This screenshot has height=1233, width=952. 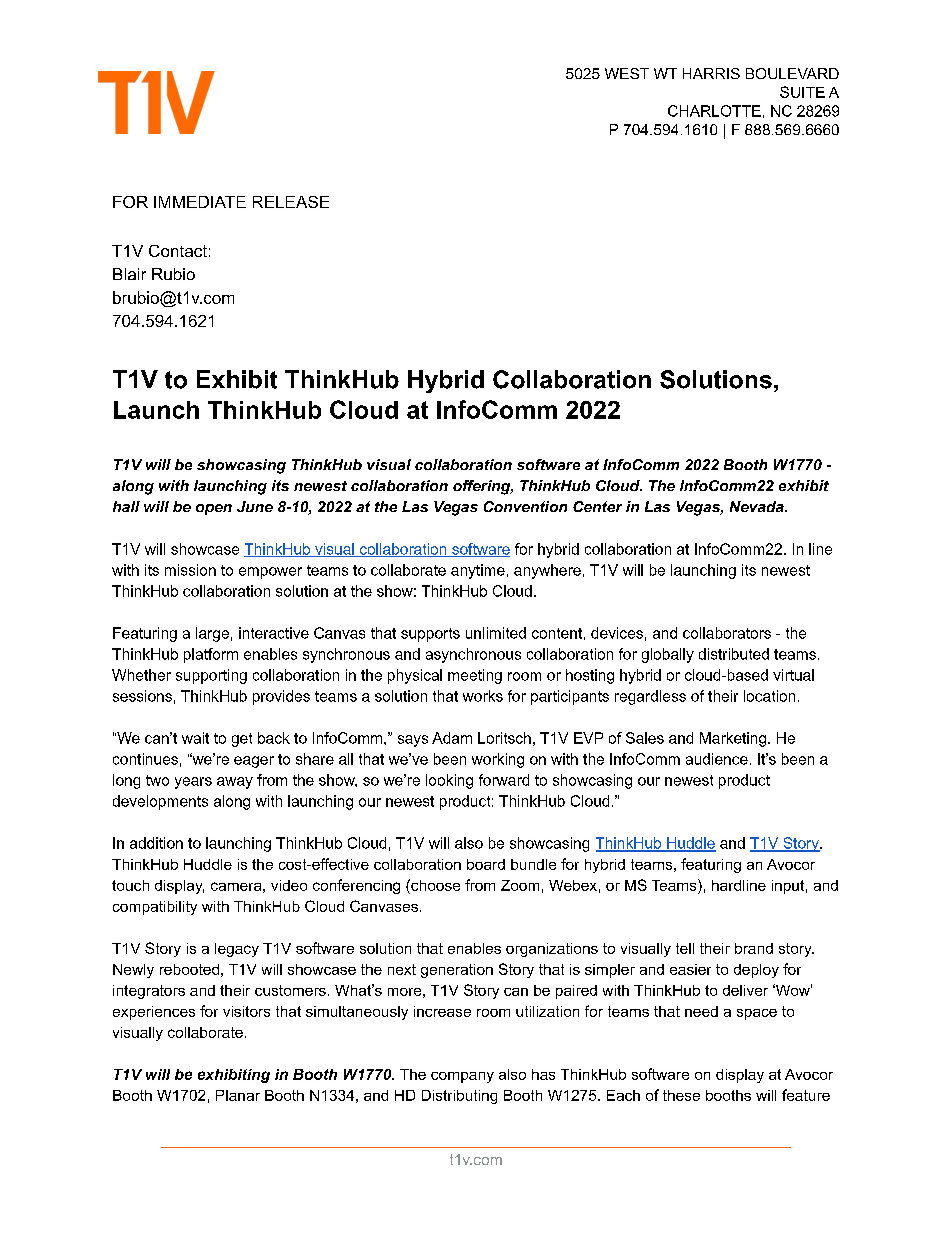 What do you see at coordinates (190, 570) in the screenshot?
I see `mission` at bounding box center [190, 570].
